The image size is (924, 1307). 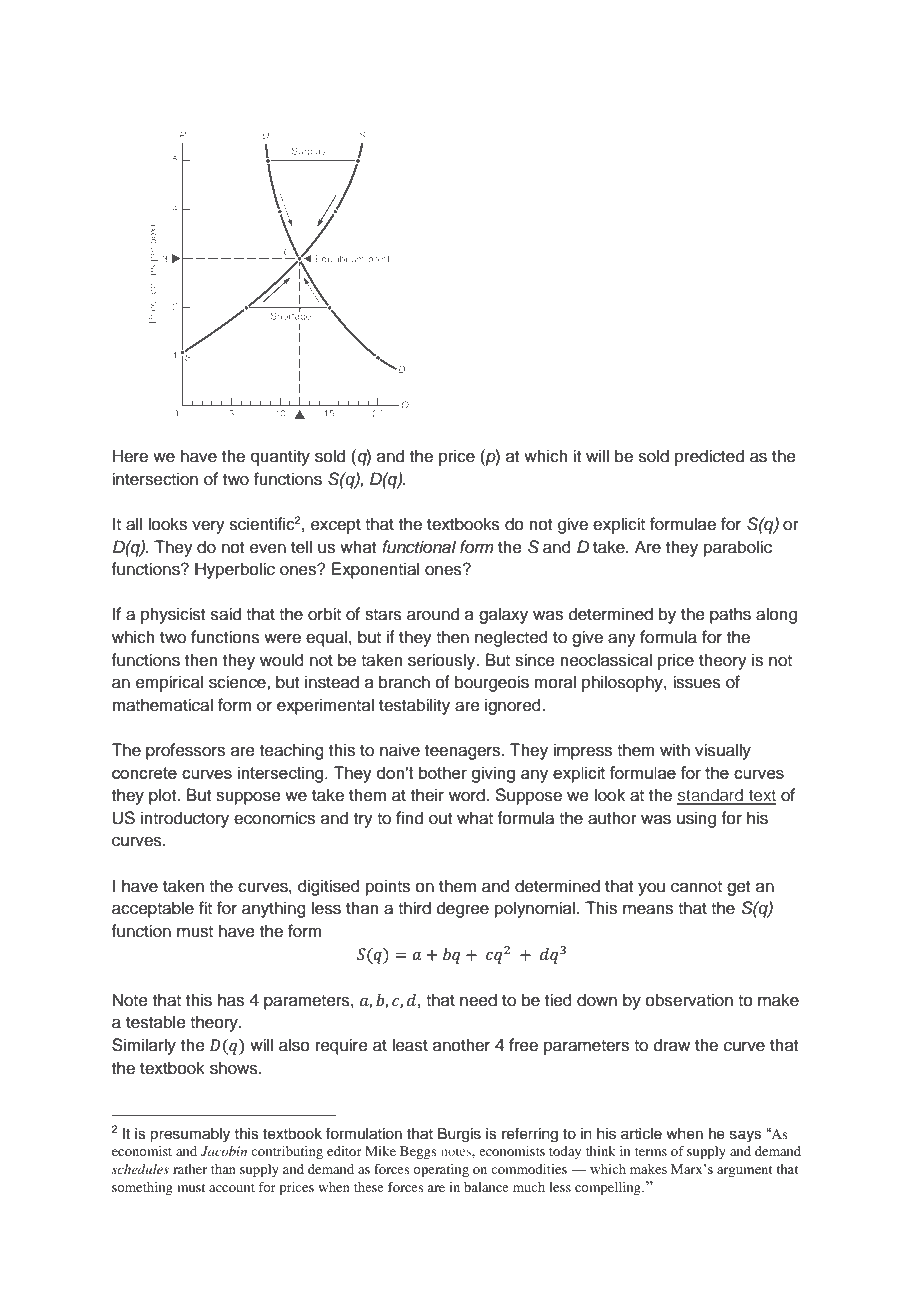 What do you see at coordinates (190, 1169) in the document?
I see `rather` at bounding box center [190, 1169].
